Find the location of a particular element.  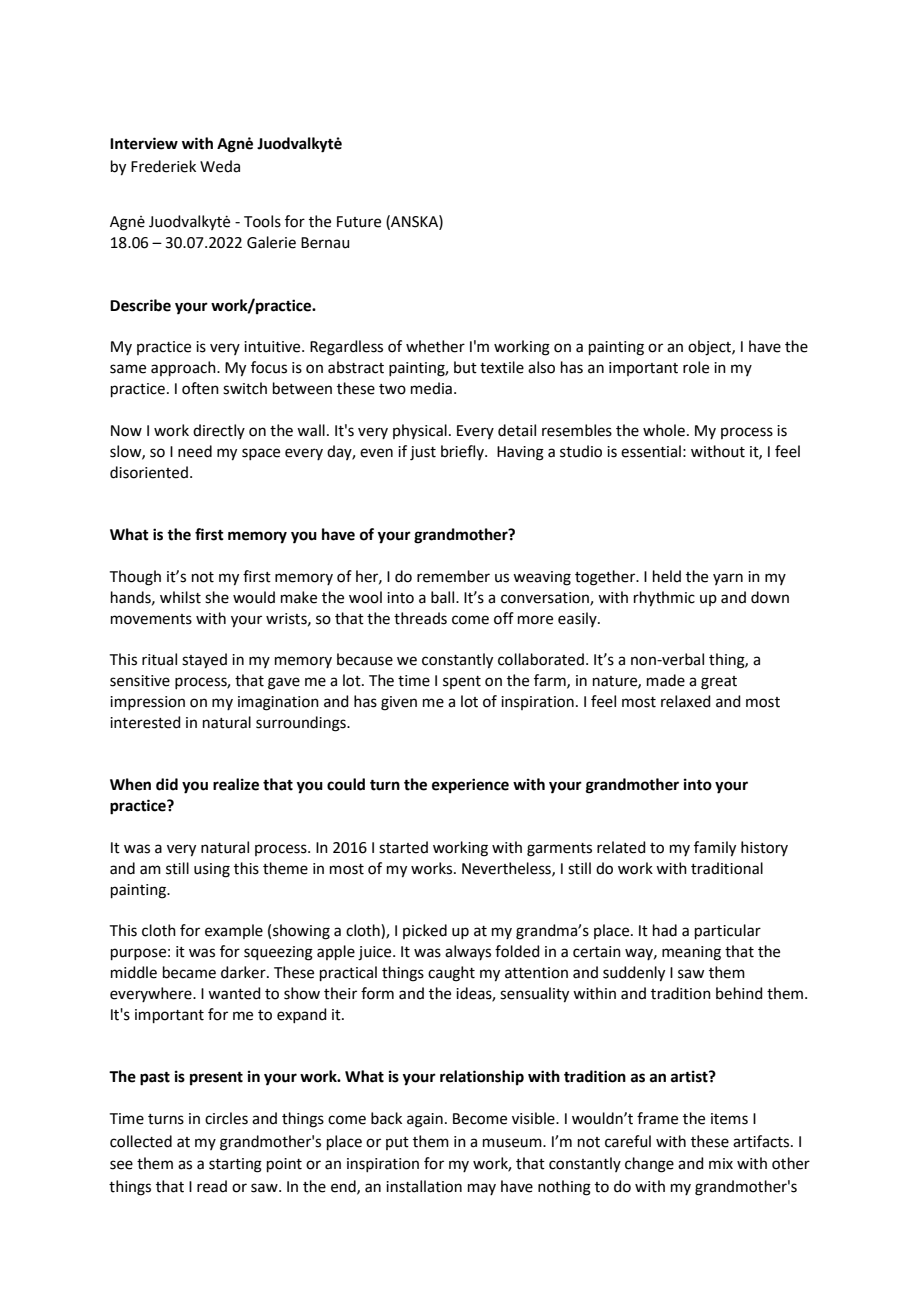

starting is located at coordinates (235, 1165).
